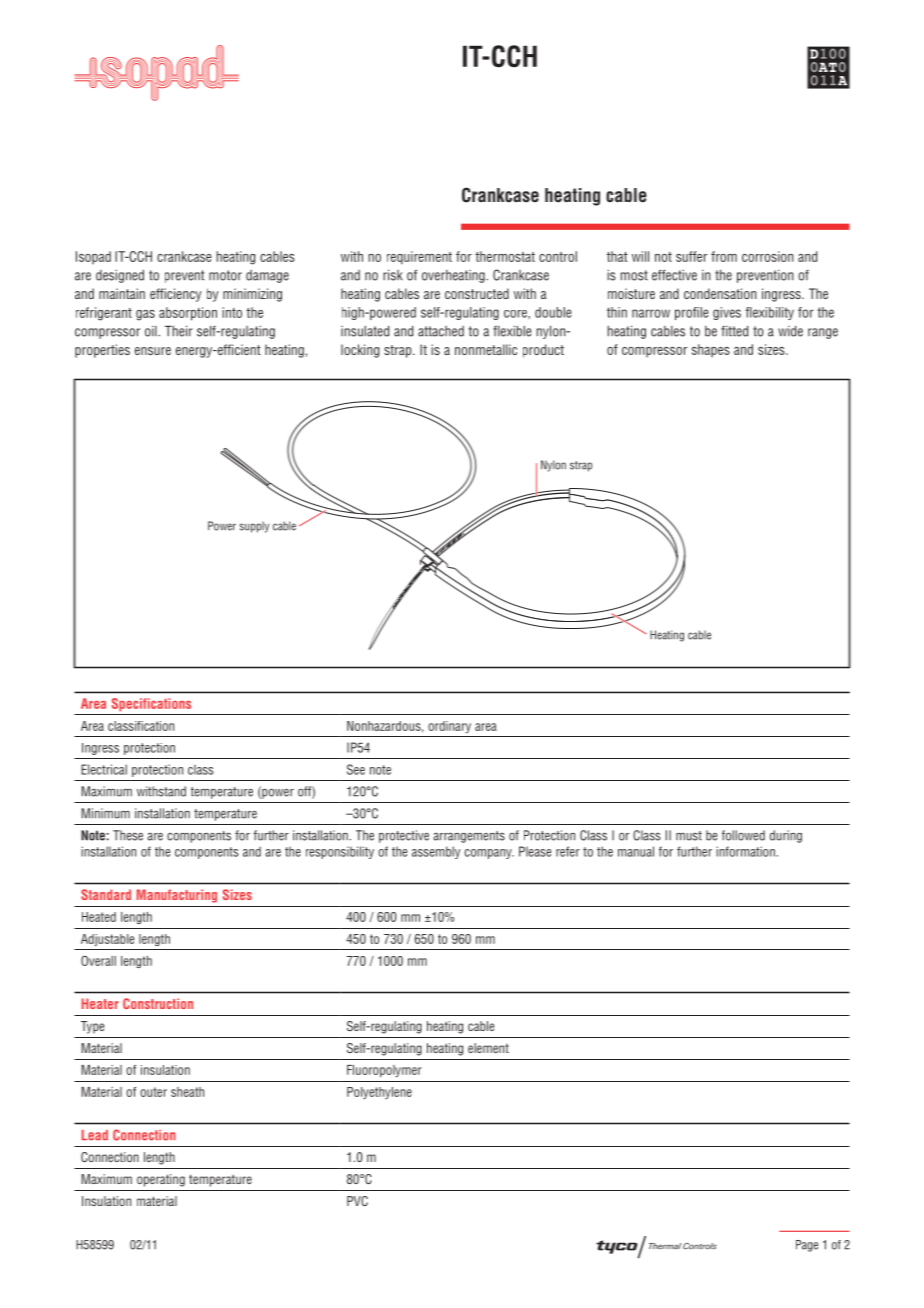 The image size is (924, 1308). What do you see at coordinates (357, 1201) in the page?
I see `PVC` at bounding box center [357, 1201].
